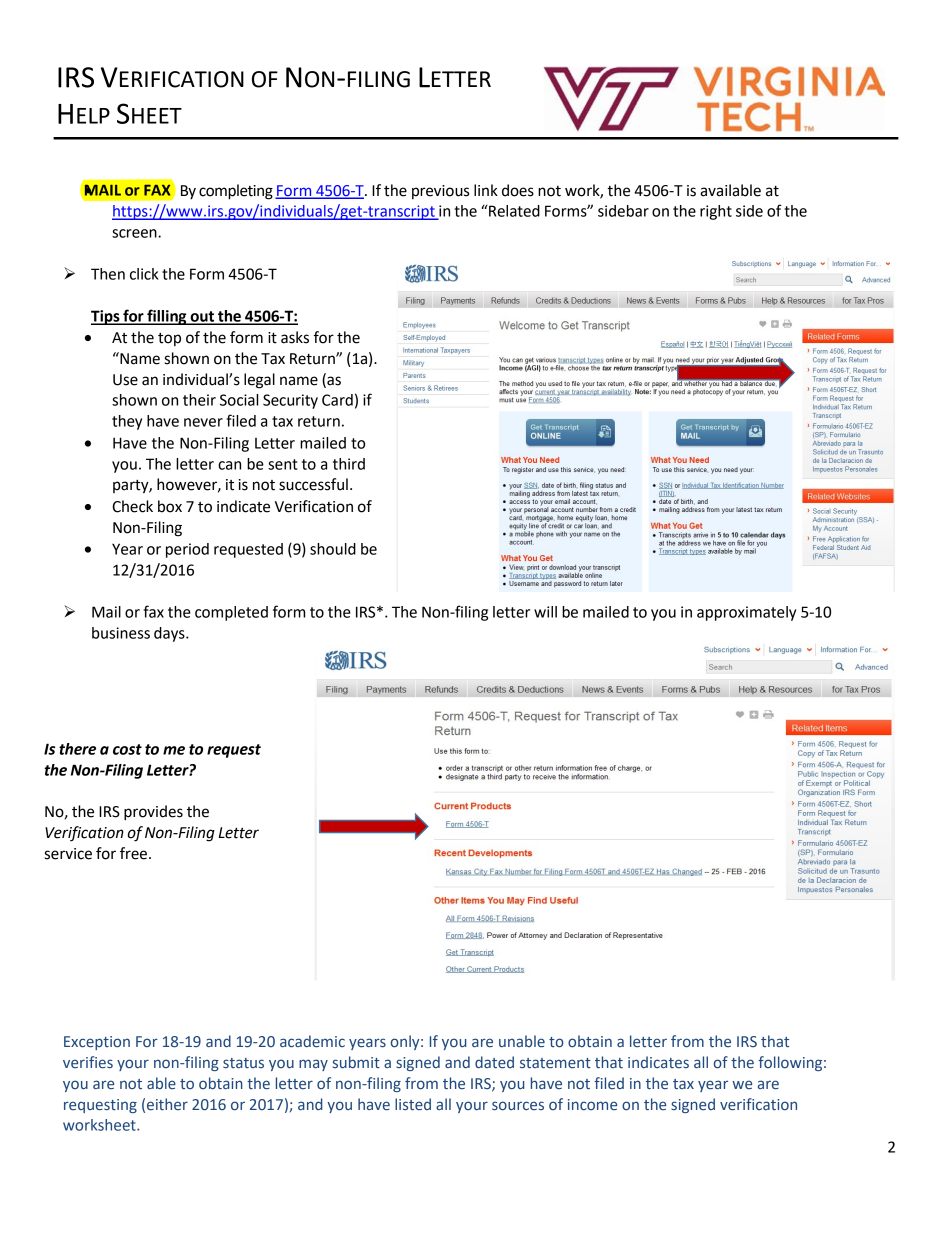 This page has height=1233, width=952. What do you see at coordinates (132, 506) in the page?
I see `Check` at bounding box center [132, 506].
